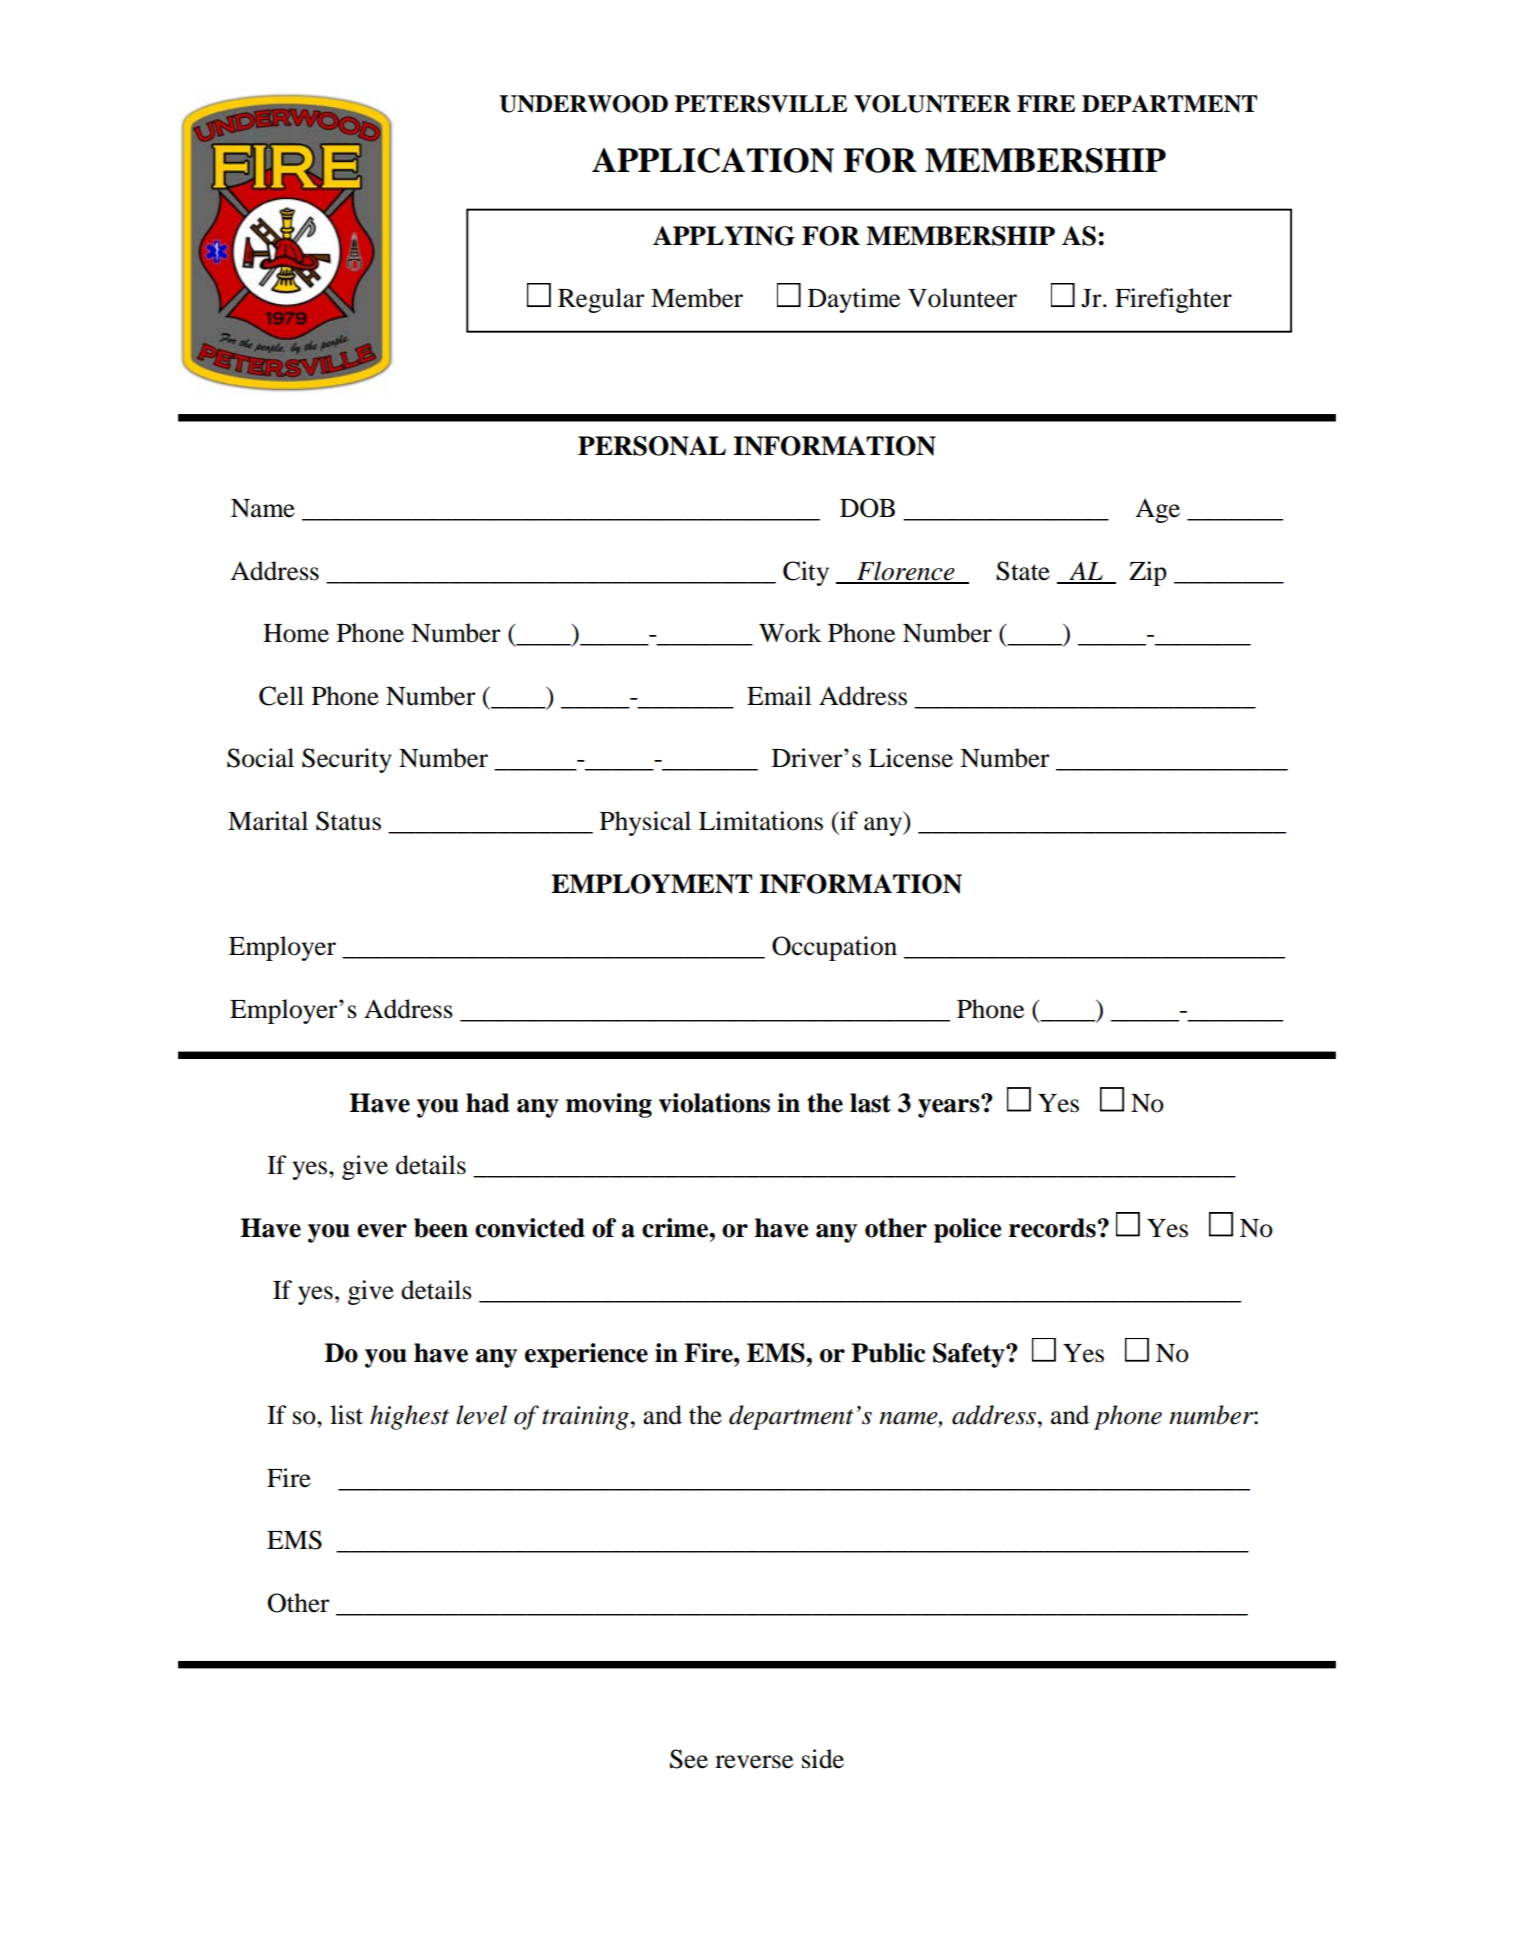  Describe the element at coordinates (441, 1228) in the screenshot. I see `been` at that location.
